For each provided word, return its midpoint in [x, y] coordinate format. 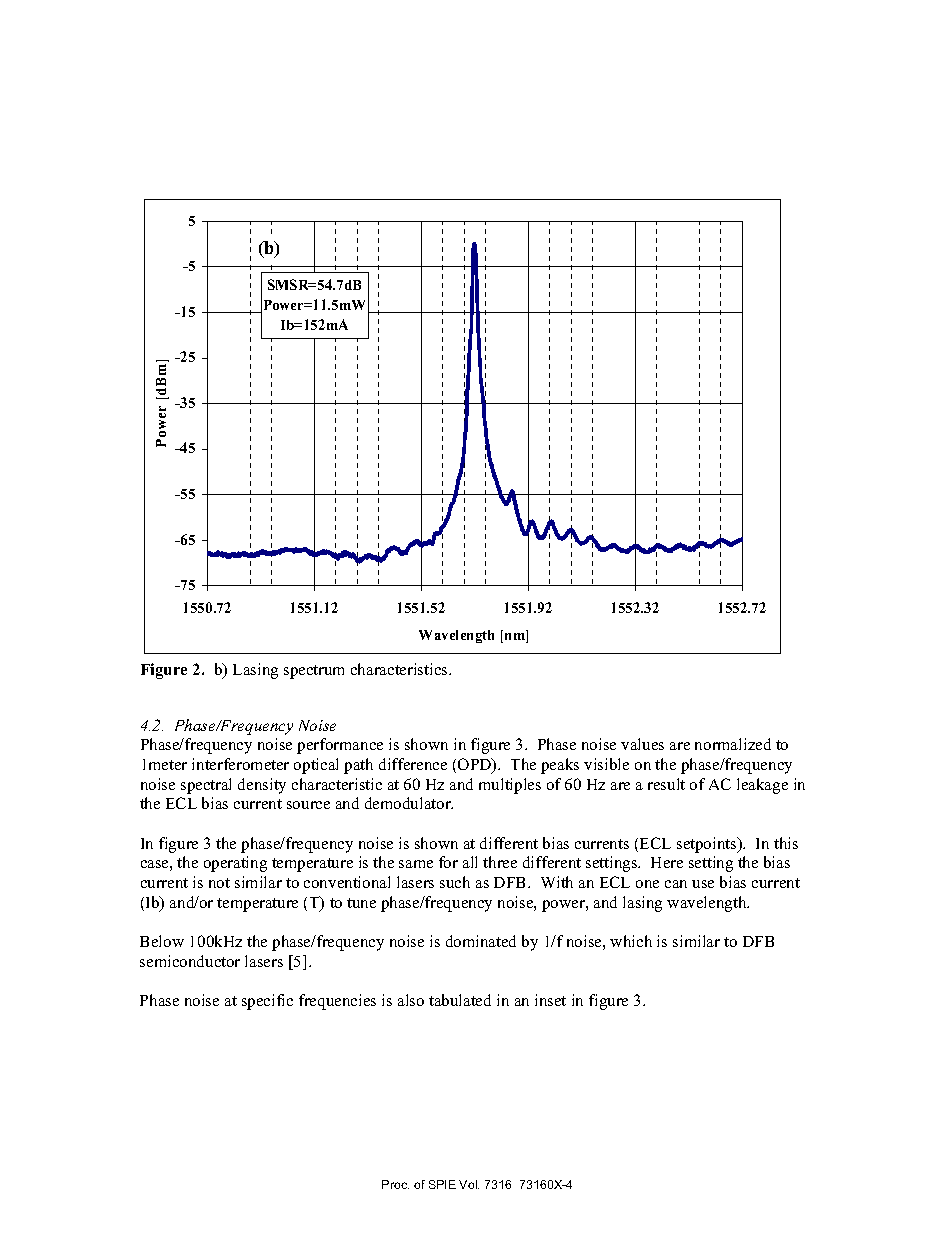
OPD [476, 765]
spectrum [314, 672]
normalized [733, 744]
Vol [469, 1184]
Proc [395, 1184]
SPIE [442, 1184]
